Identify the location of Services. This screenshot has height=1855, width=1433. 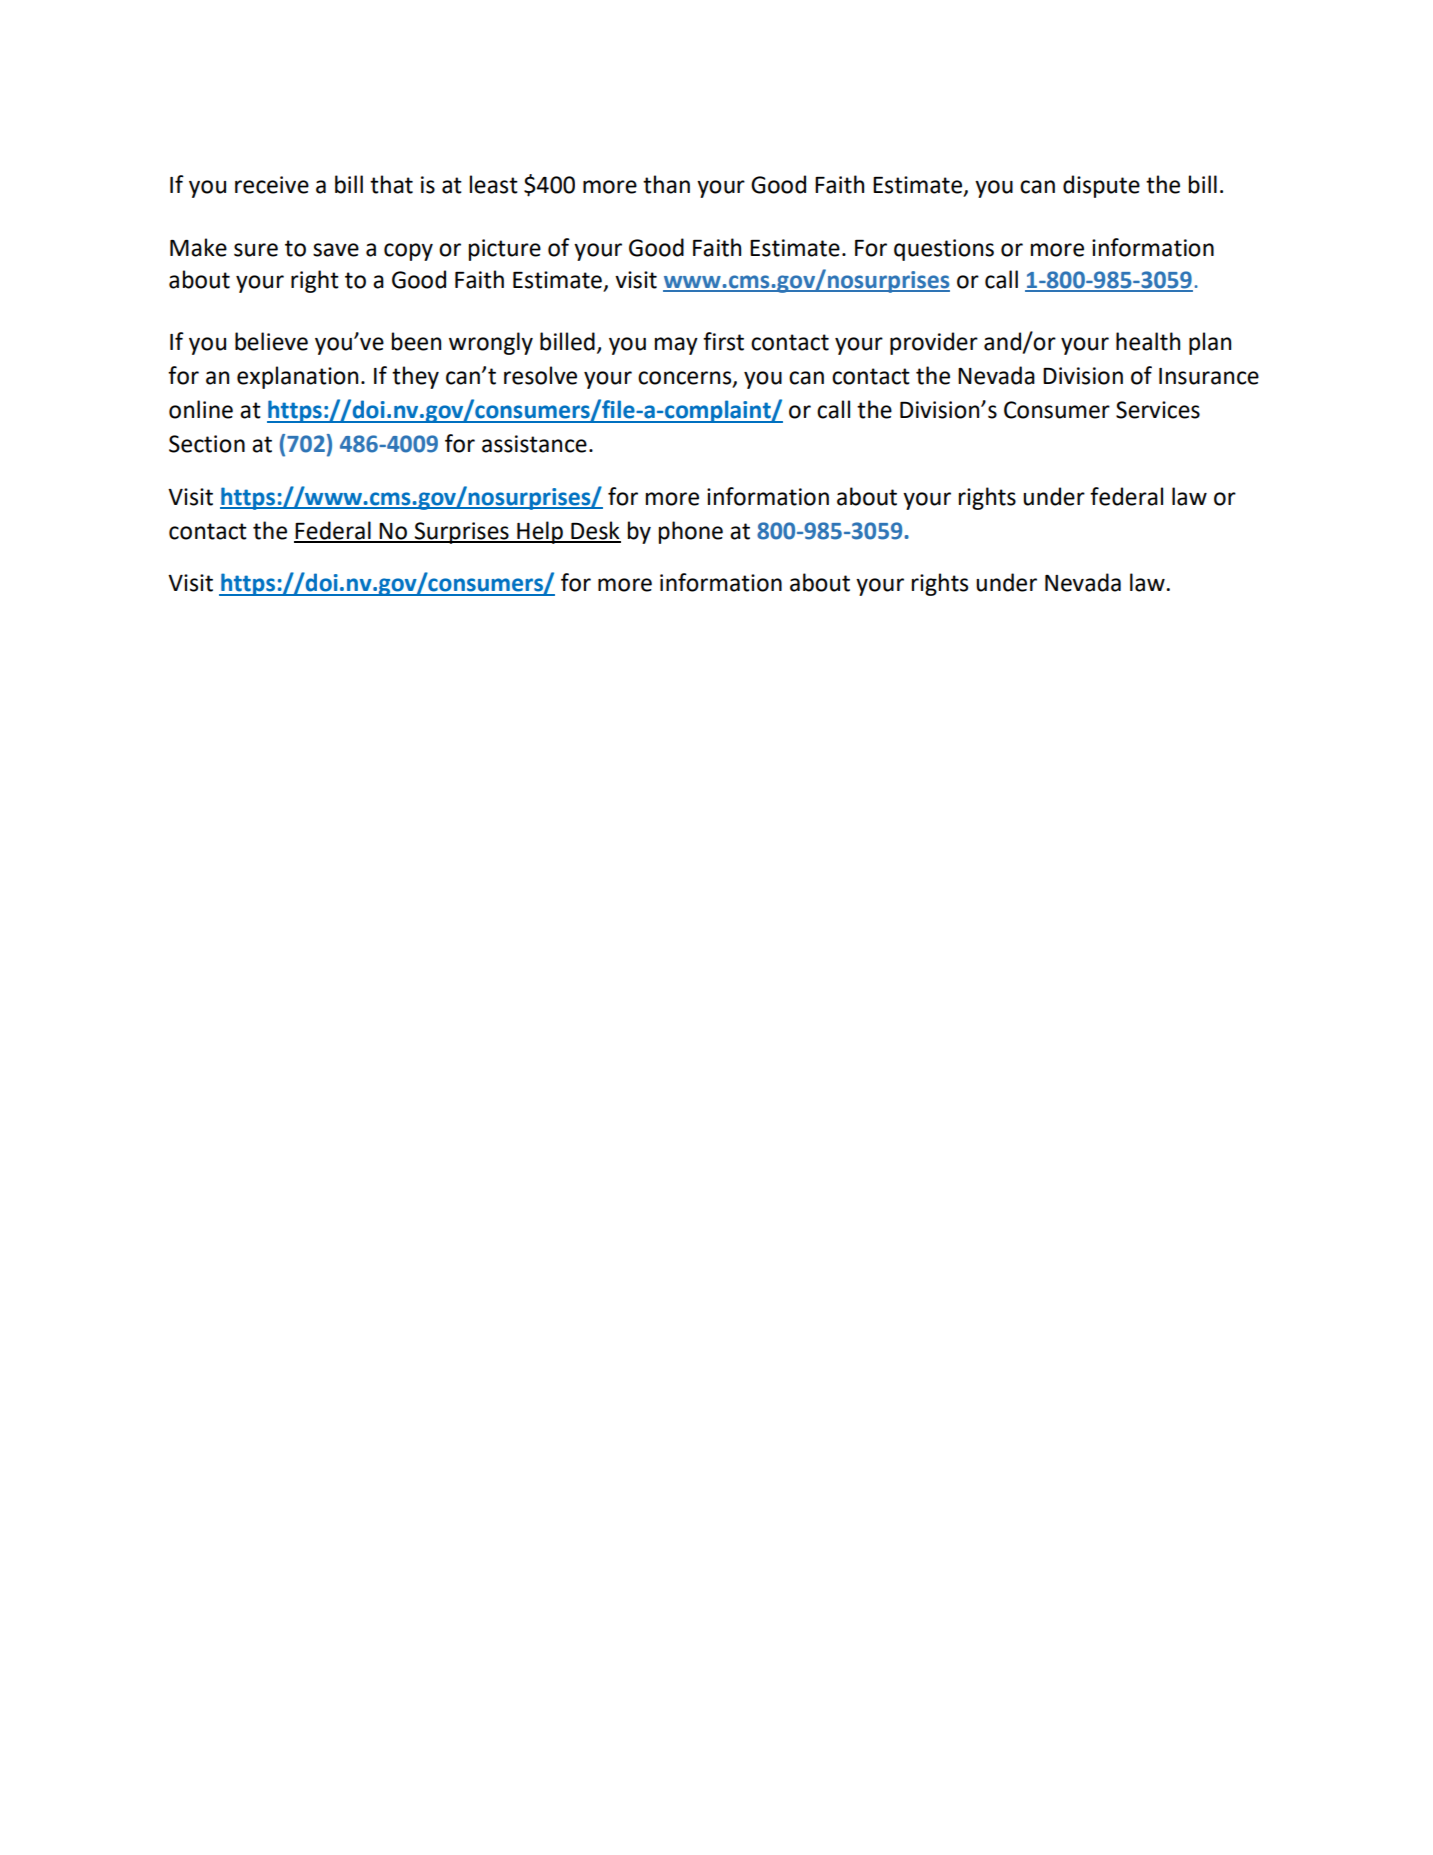
(1158, 410).
